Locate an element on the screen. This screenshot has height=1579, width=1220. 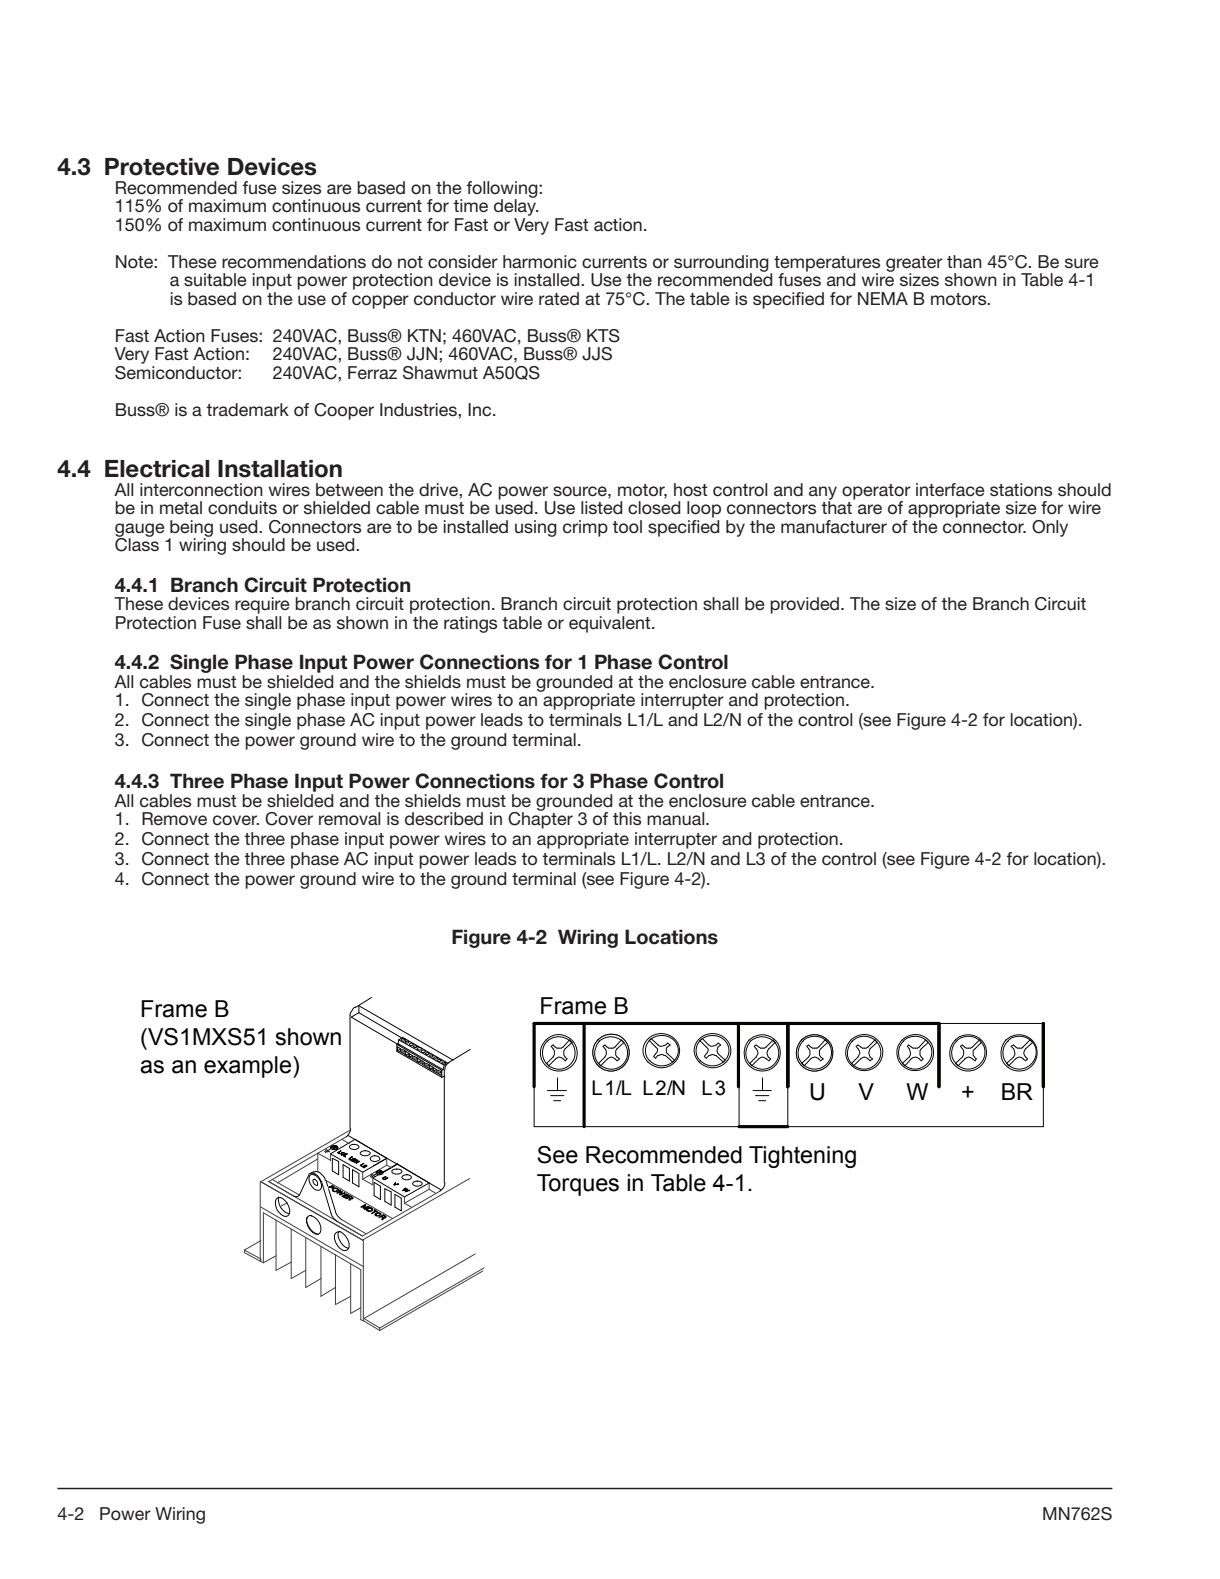
Inc is located at coordinates (481, 409).
